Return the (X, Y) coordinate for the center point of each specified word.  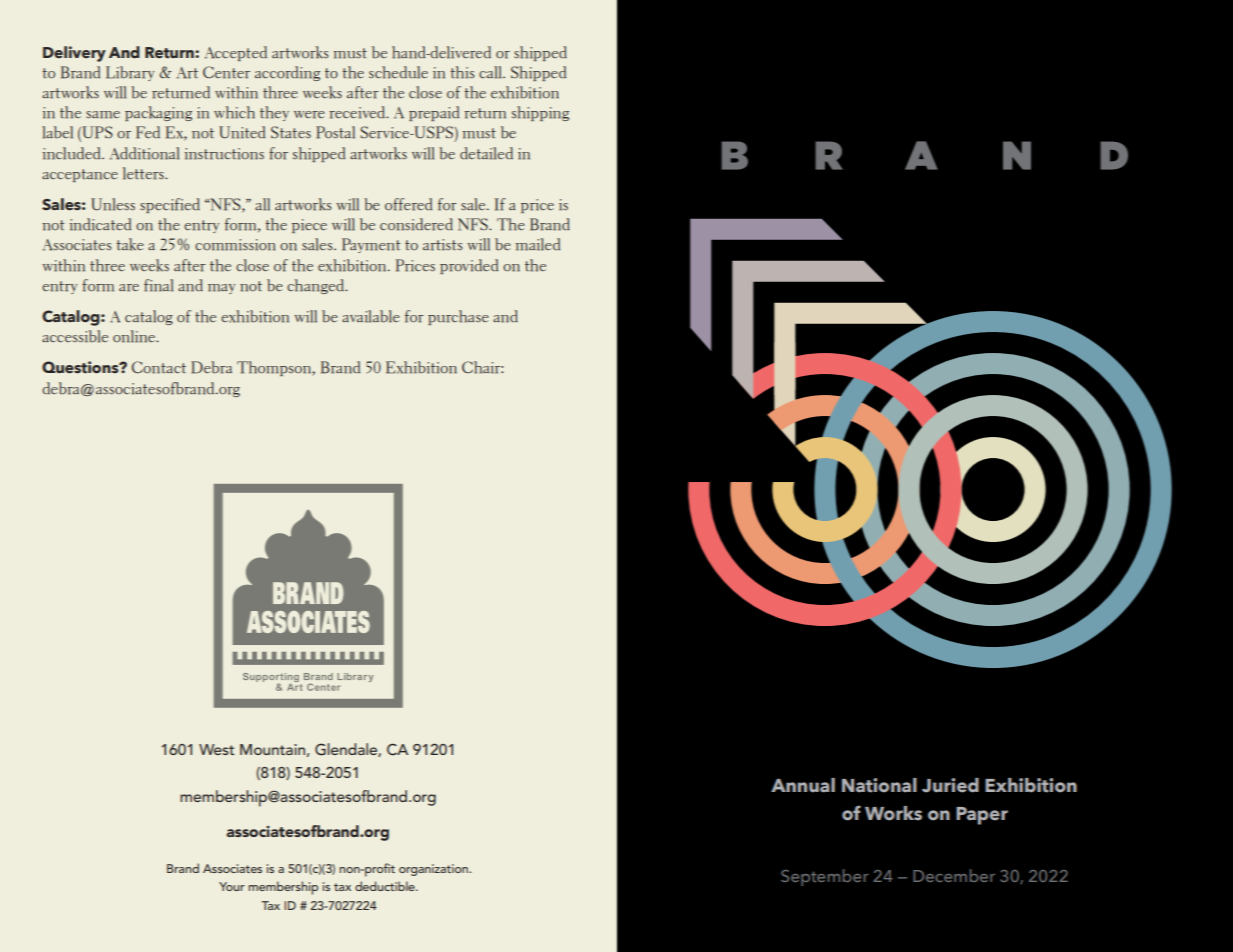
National (879, 785)
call (491, 72)
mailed (538, 244)
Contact (159, 367)
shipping (540, 113)
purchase (458, 317)
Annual (803, 785)
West (216, 749)
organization (434, 870)
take (130, 244)
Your (232, 886)
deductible (386, 886)
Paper (982, 816)
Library (130, 73)
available (371, 316)
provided (469, 266)
